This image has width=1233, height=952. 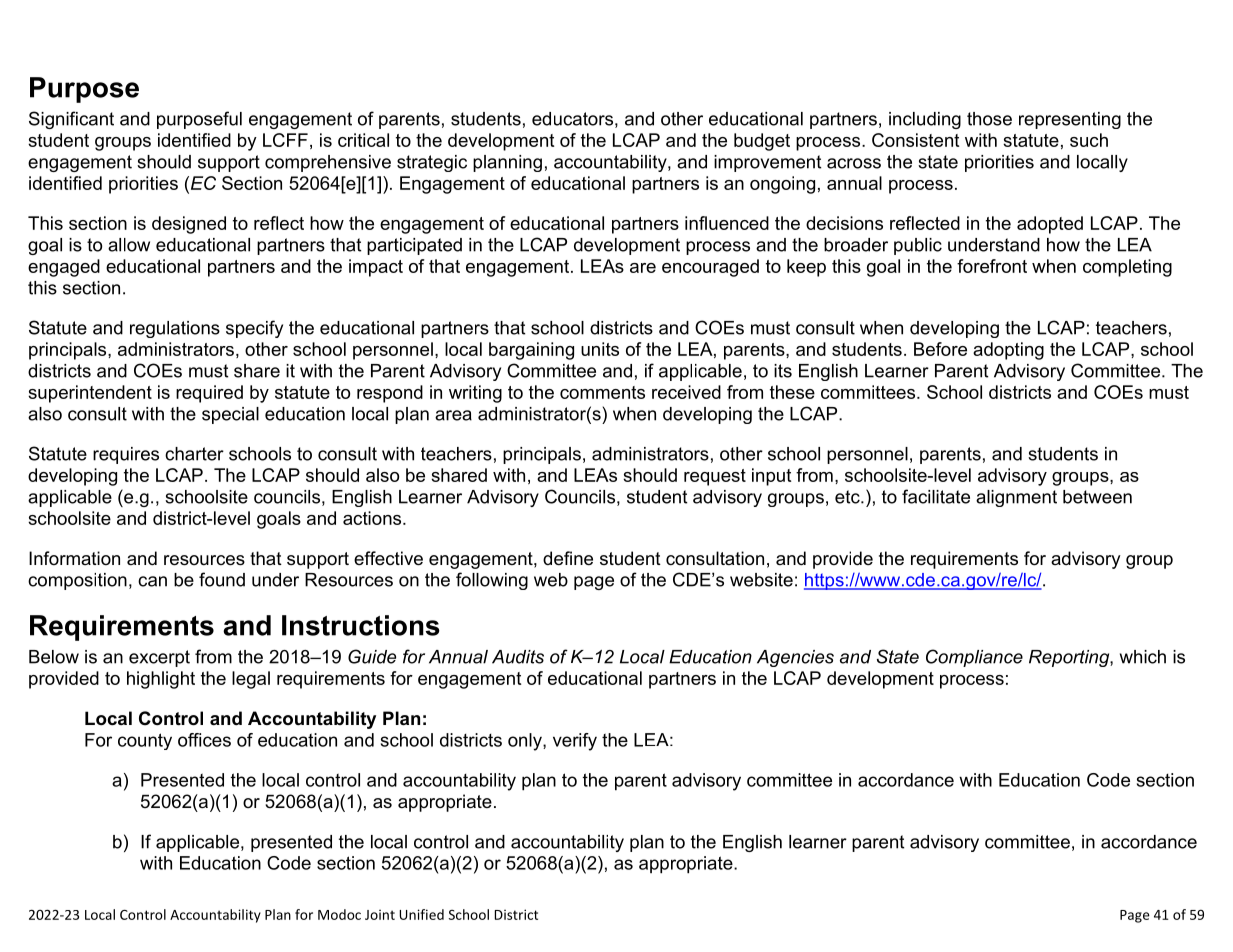 I want to click on excerpt, so click(x=159, y=658).
